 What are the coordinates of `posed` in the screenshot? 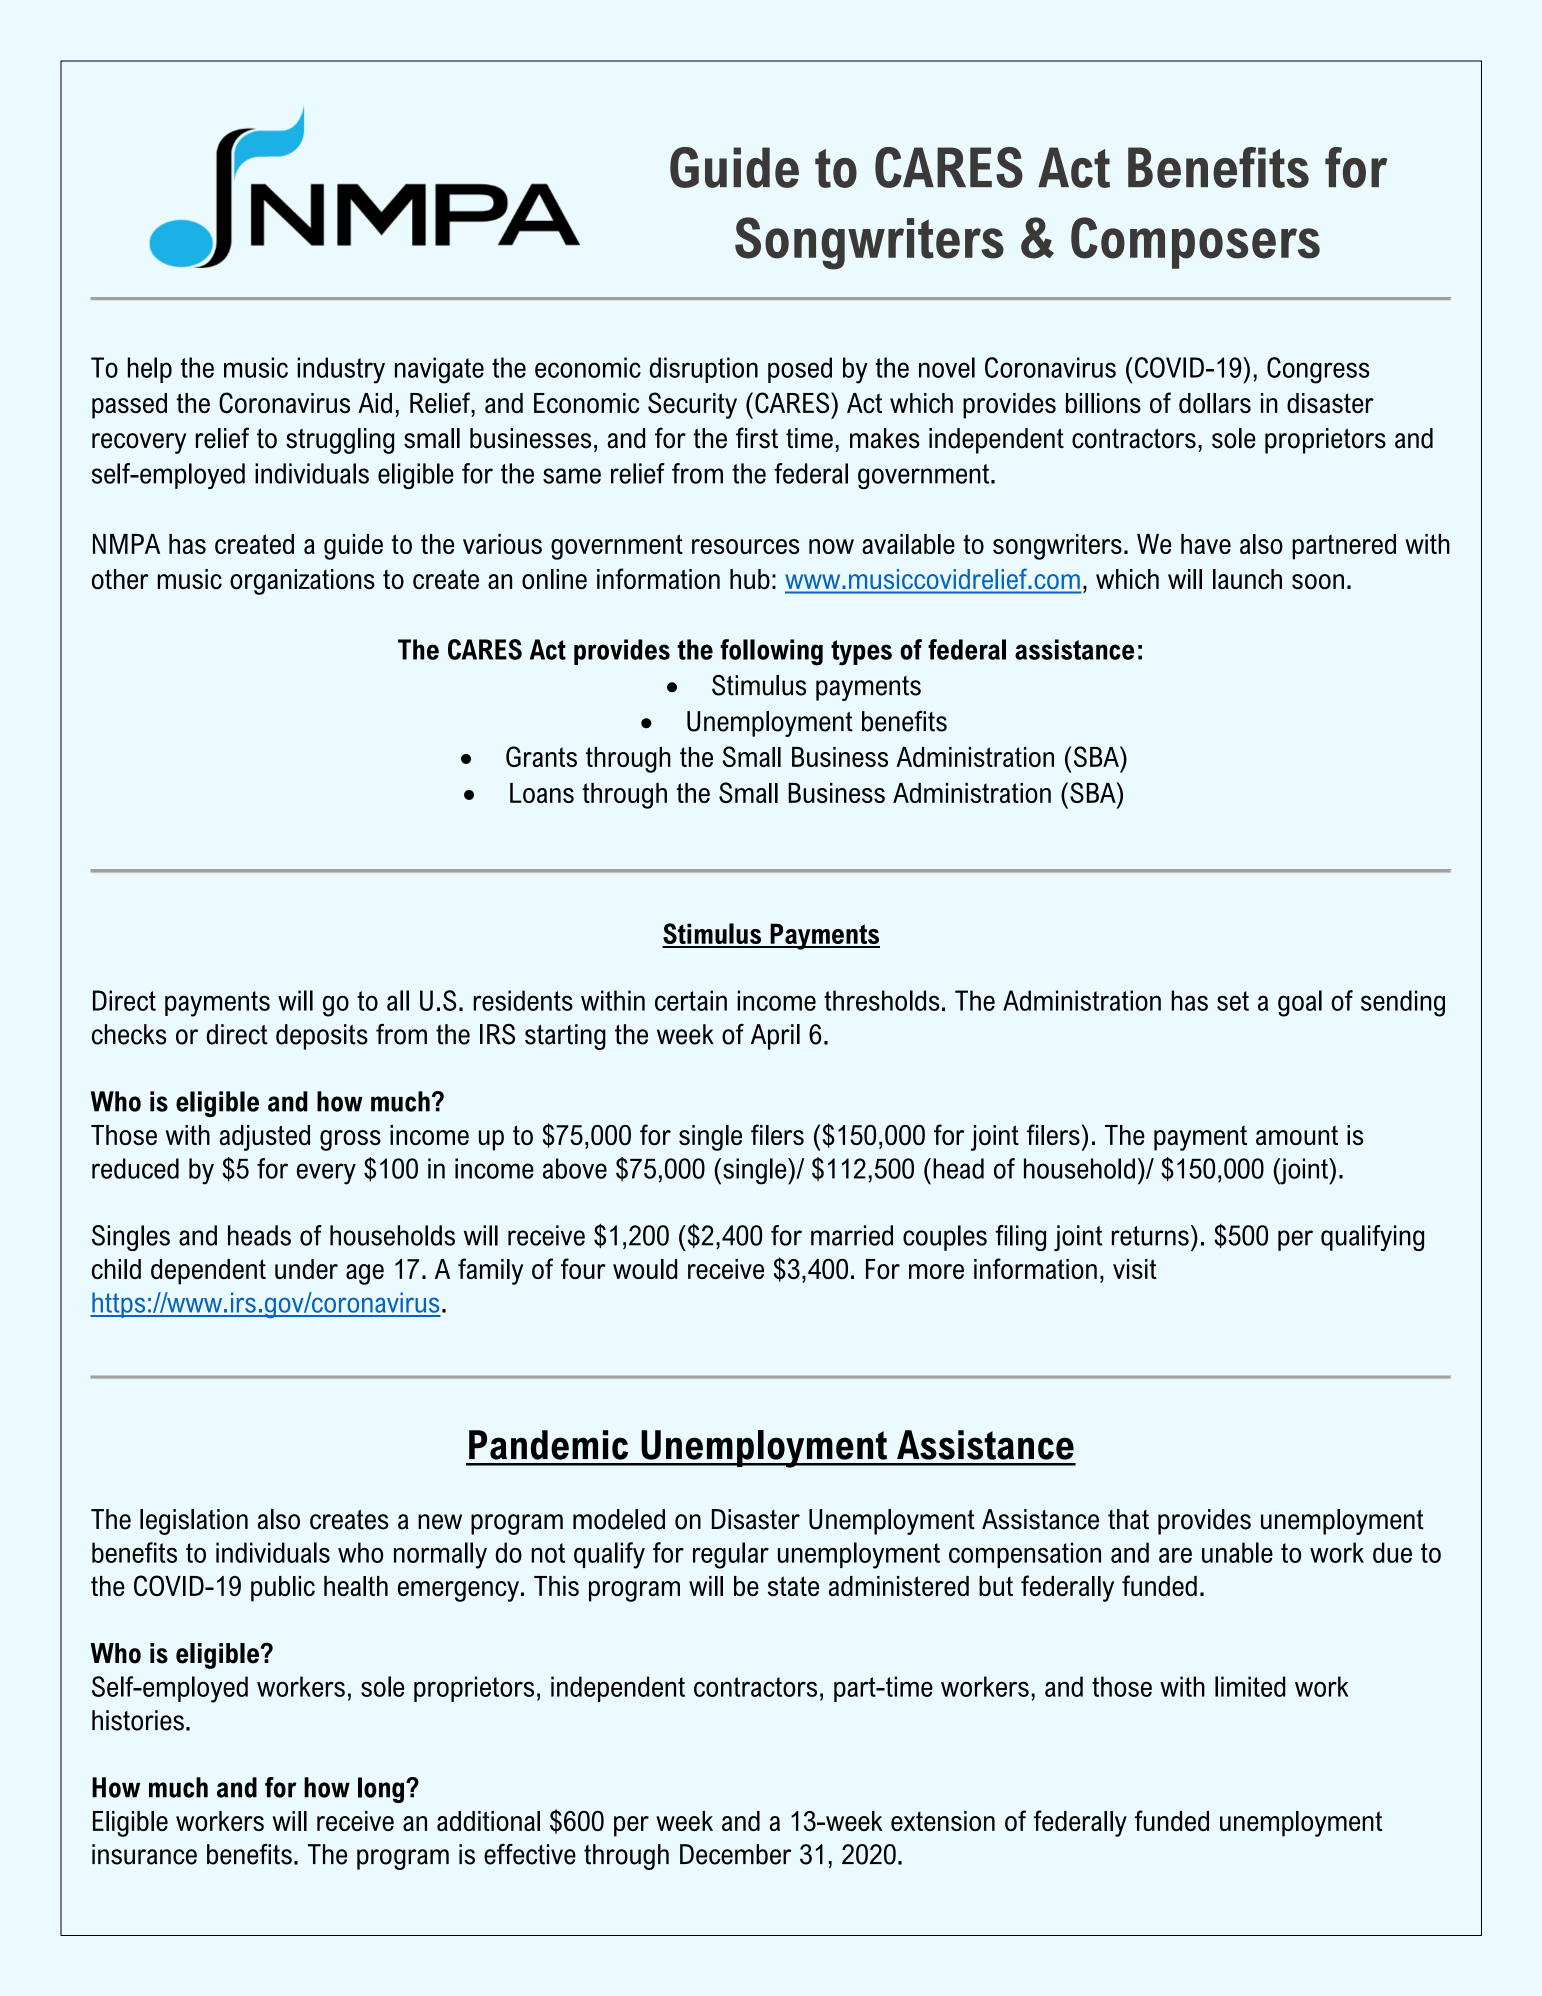 It's located at (800, 370).
